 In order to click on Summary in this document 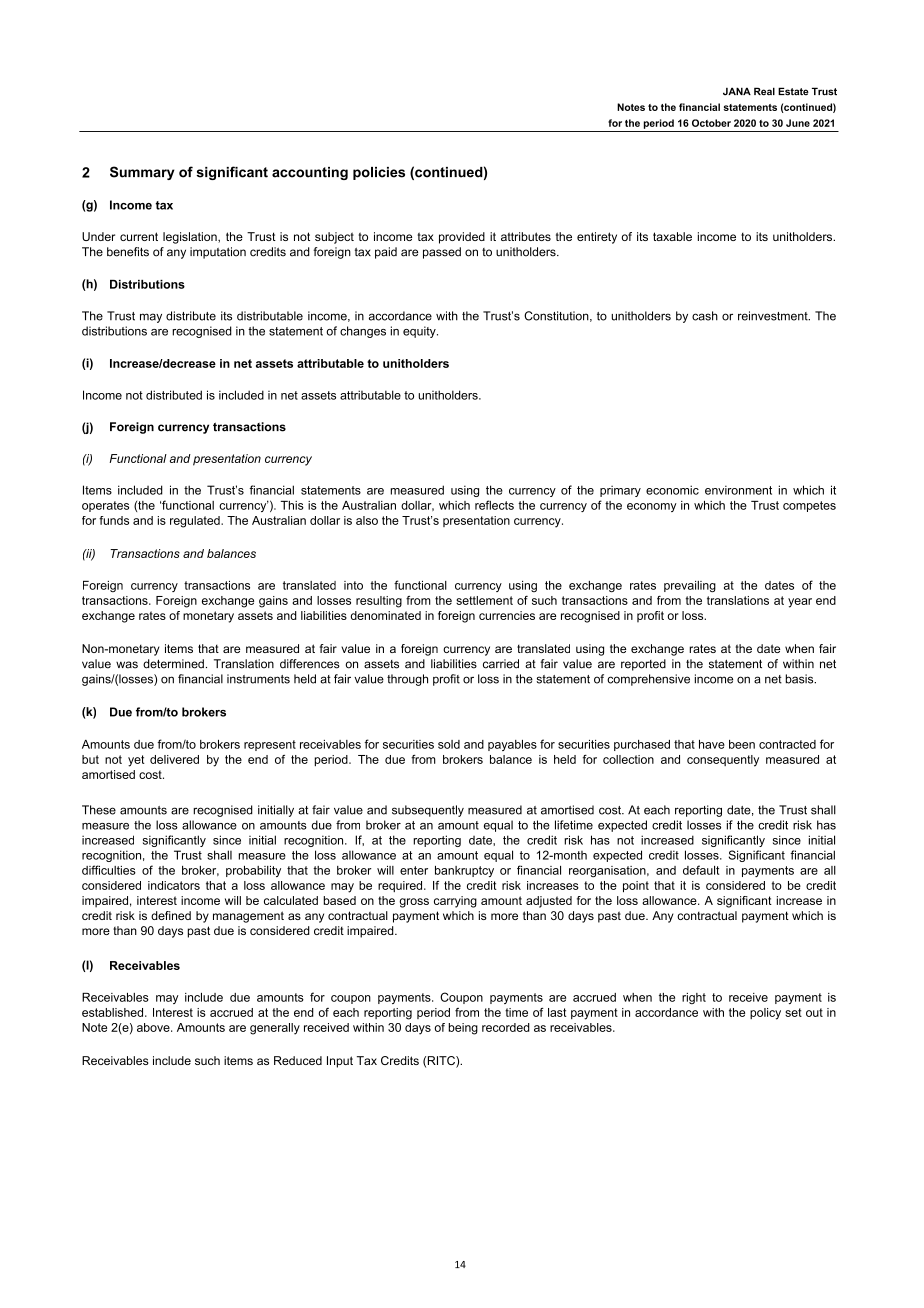, I will do `click(142, 173)`.
